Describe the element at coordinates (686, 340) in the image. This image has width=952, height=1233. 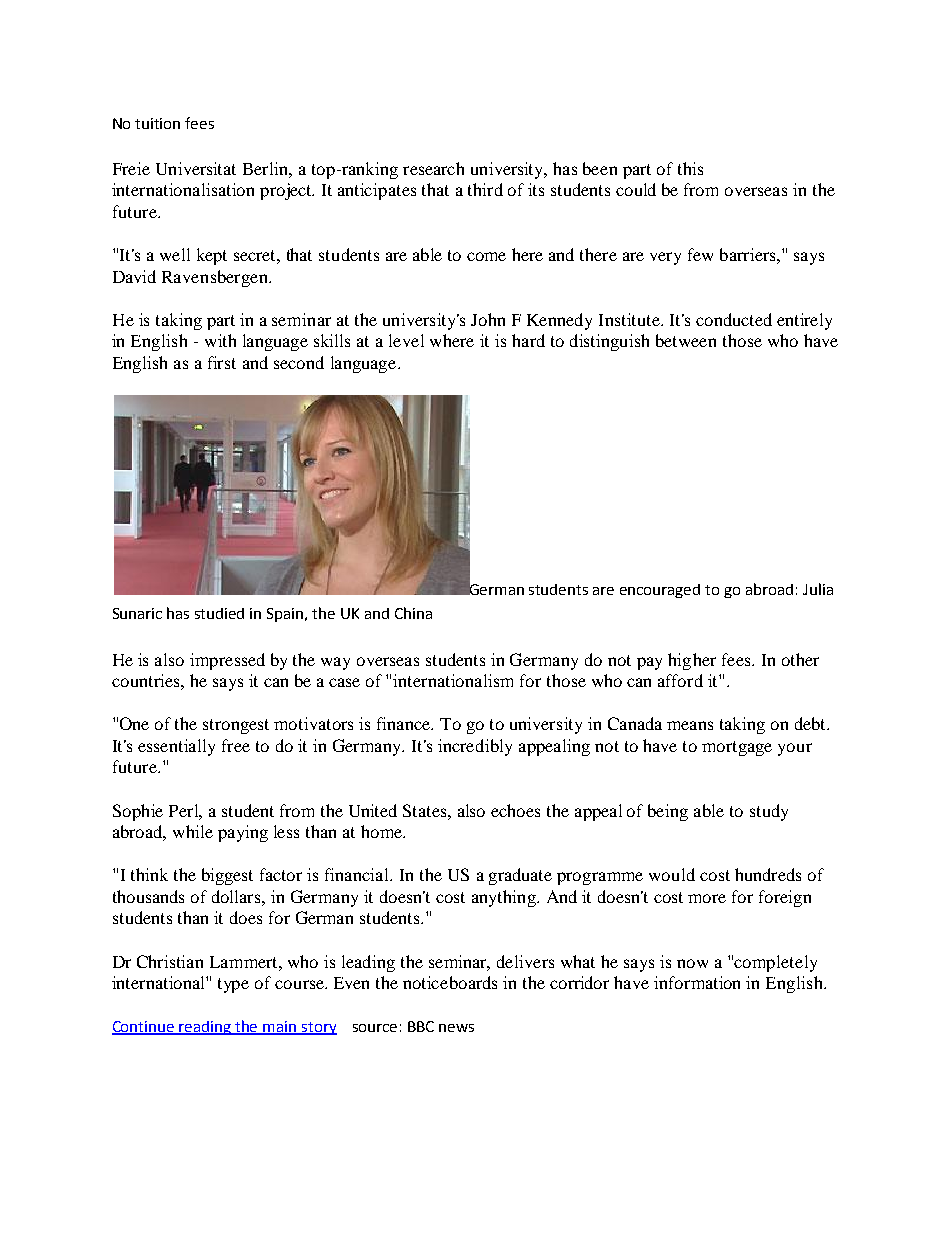
I see `between` at that location.
